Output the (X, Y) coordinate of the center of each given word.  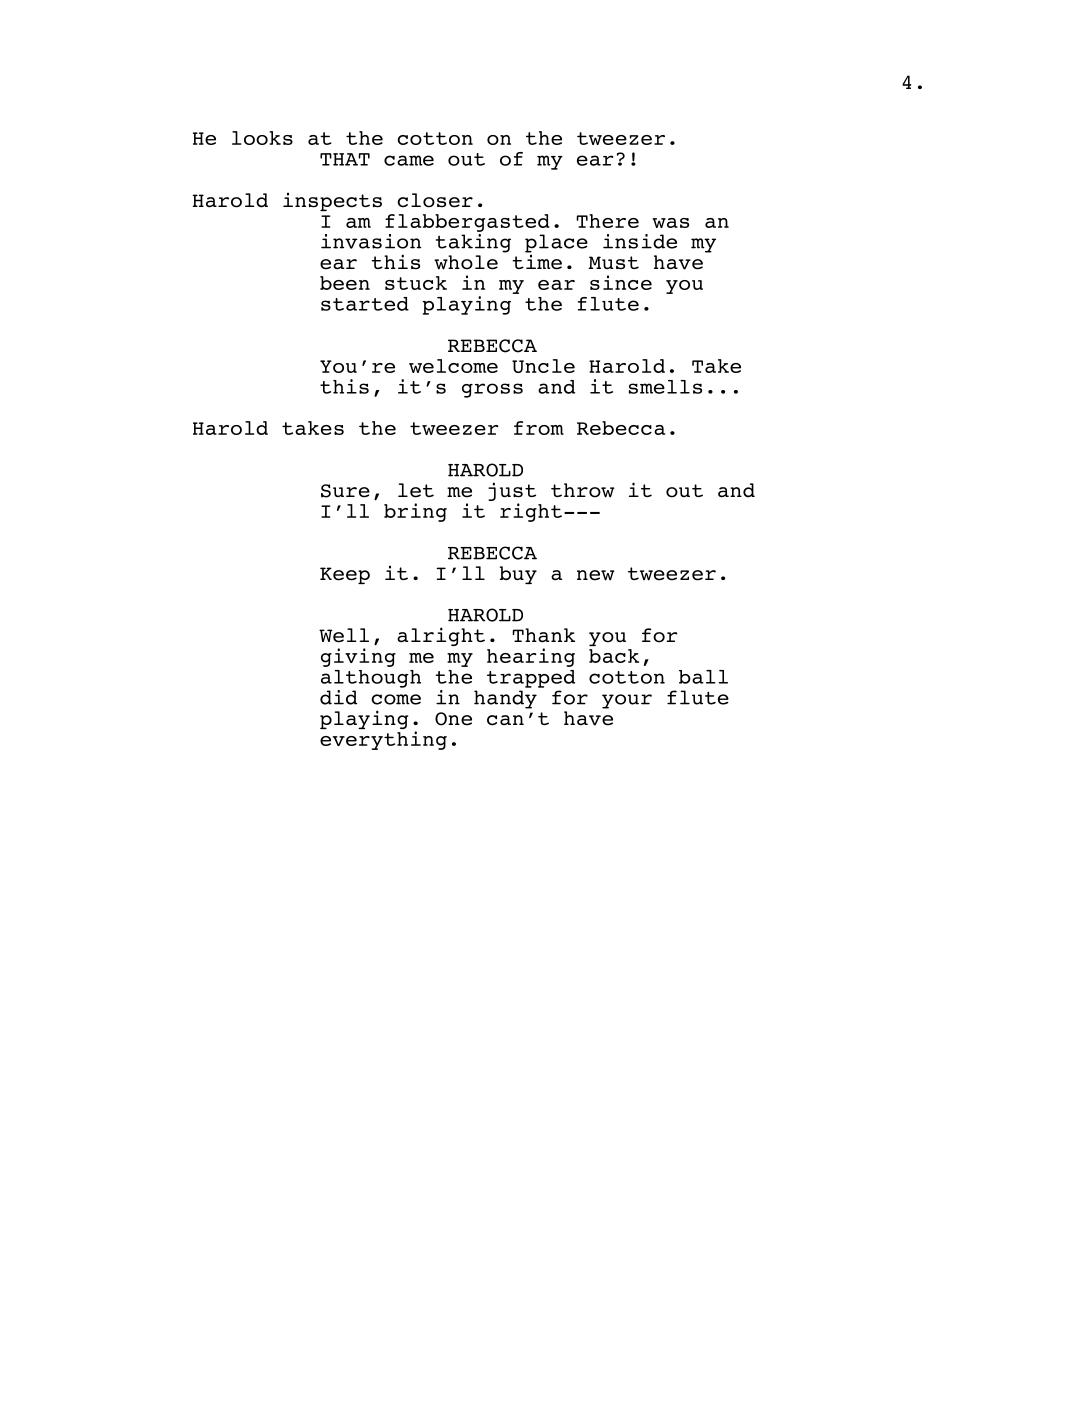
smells (665, 387)
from (539, 428)
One (453, 719)
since (621, 282)
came (409, 160)
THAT (345, 159)
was (670, 223)
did (338, 697)
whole (466, 262)
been (345, 283)
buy (518, 575)
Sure (345, 491)
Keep (345, 575)
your (627, 701)
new (595, 575)
